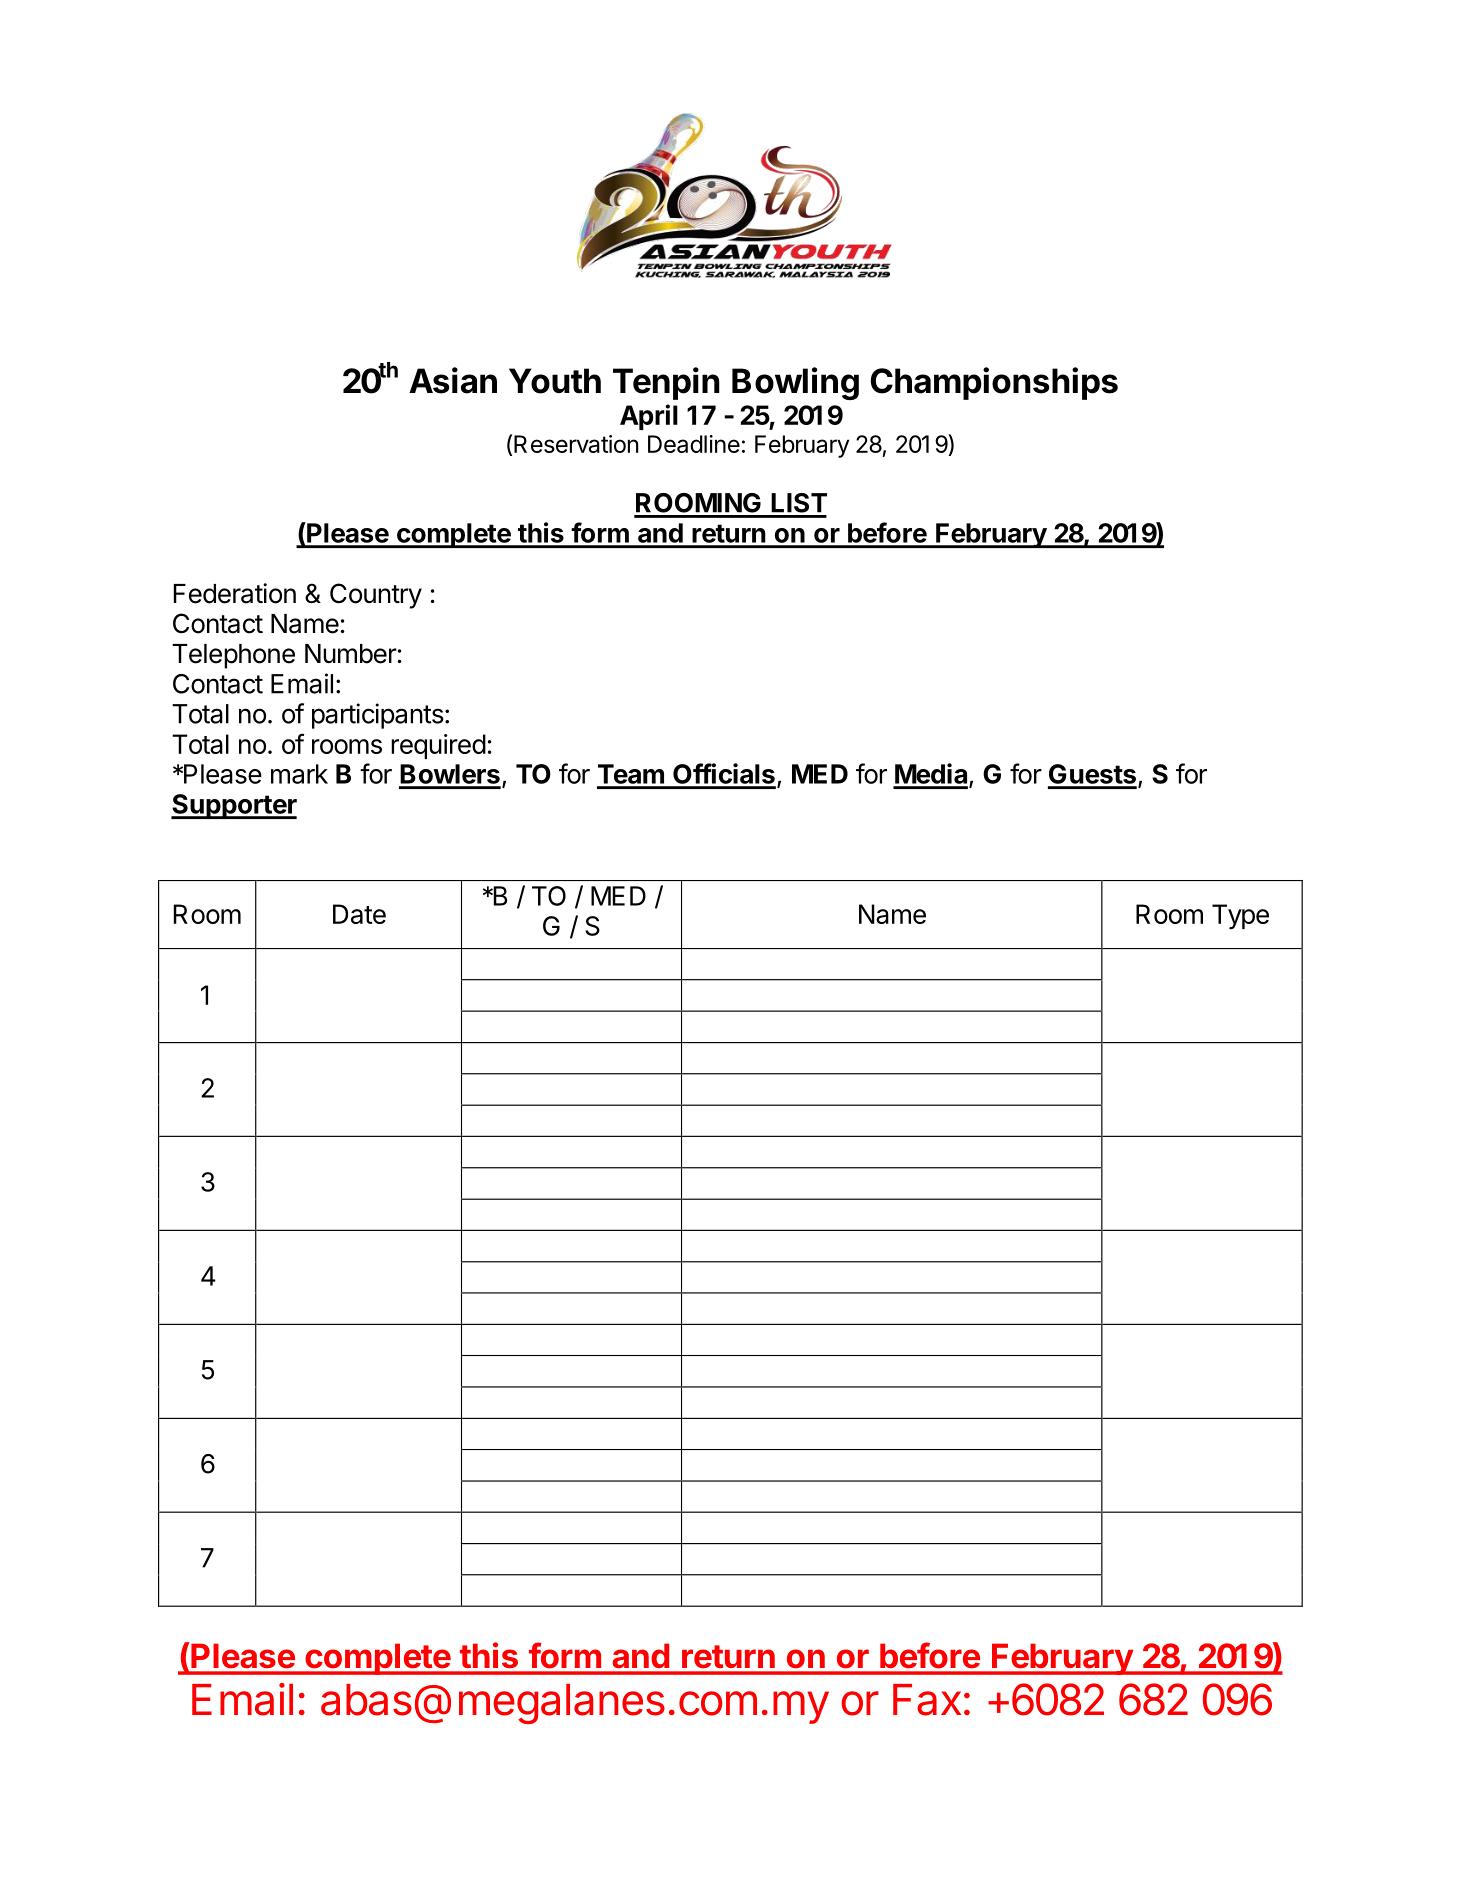 The width and height of the image is (1457, 1886). Describe the element at coordinates (234, 806) in the image. I see `Supporter` at that location.
